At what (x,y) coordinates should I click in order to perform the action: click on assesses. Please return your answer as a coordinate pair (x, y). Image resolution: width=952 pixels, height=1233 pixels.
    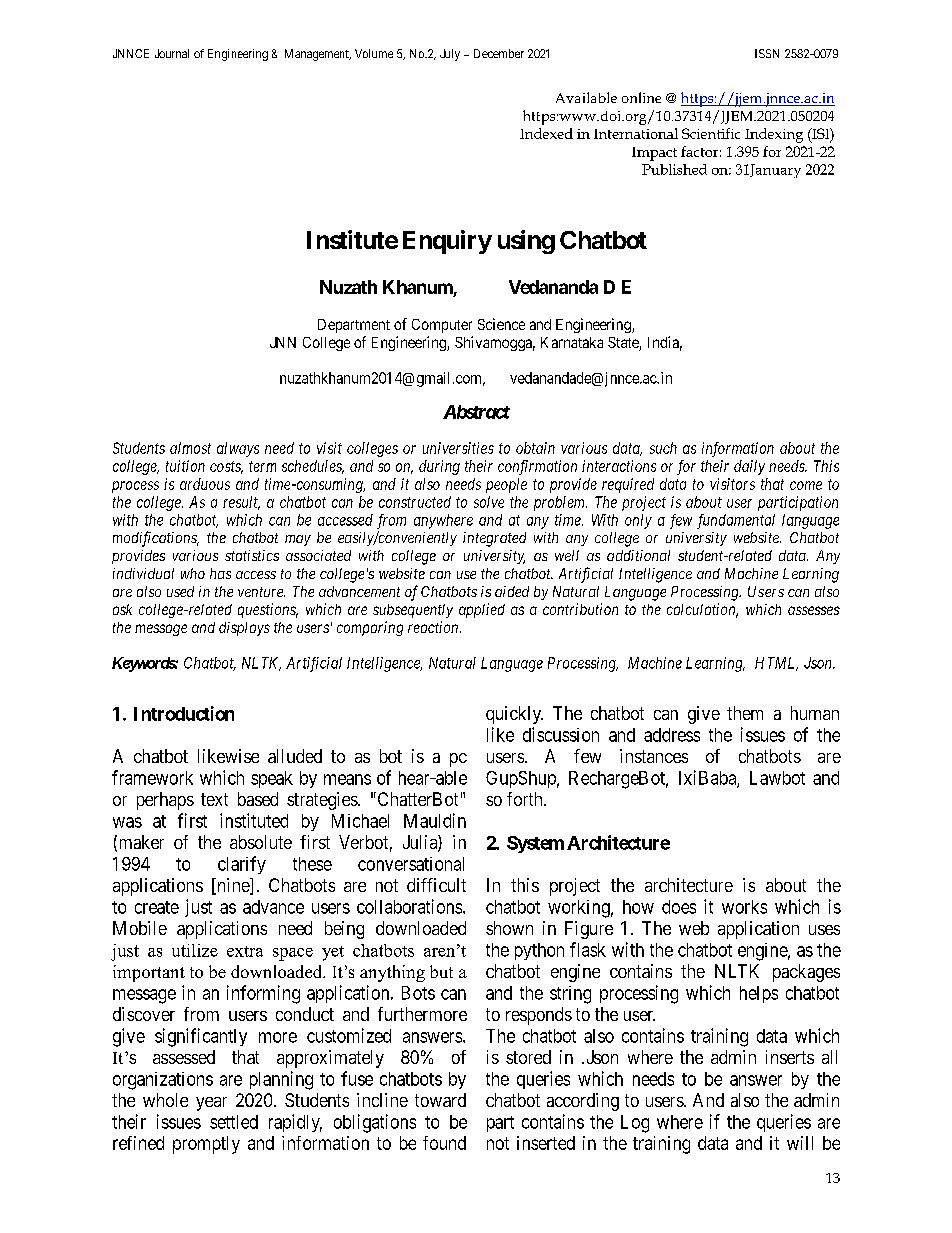
    Looking at the image, I should click on (814, 610).
